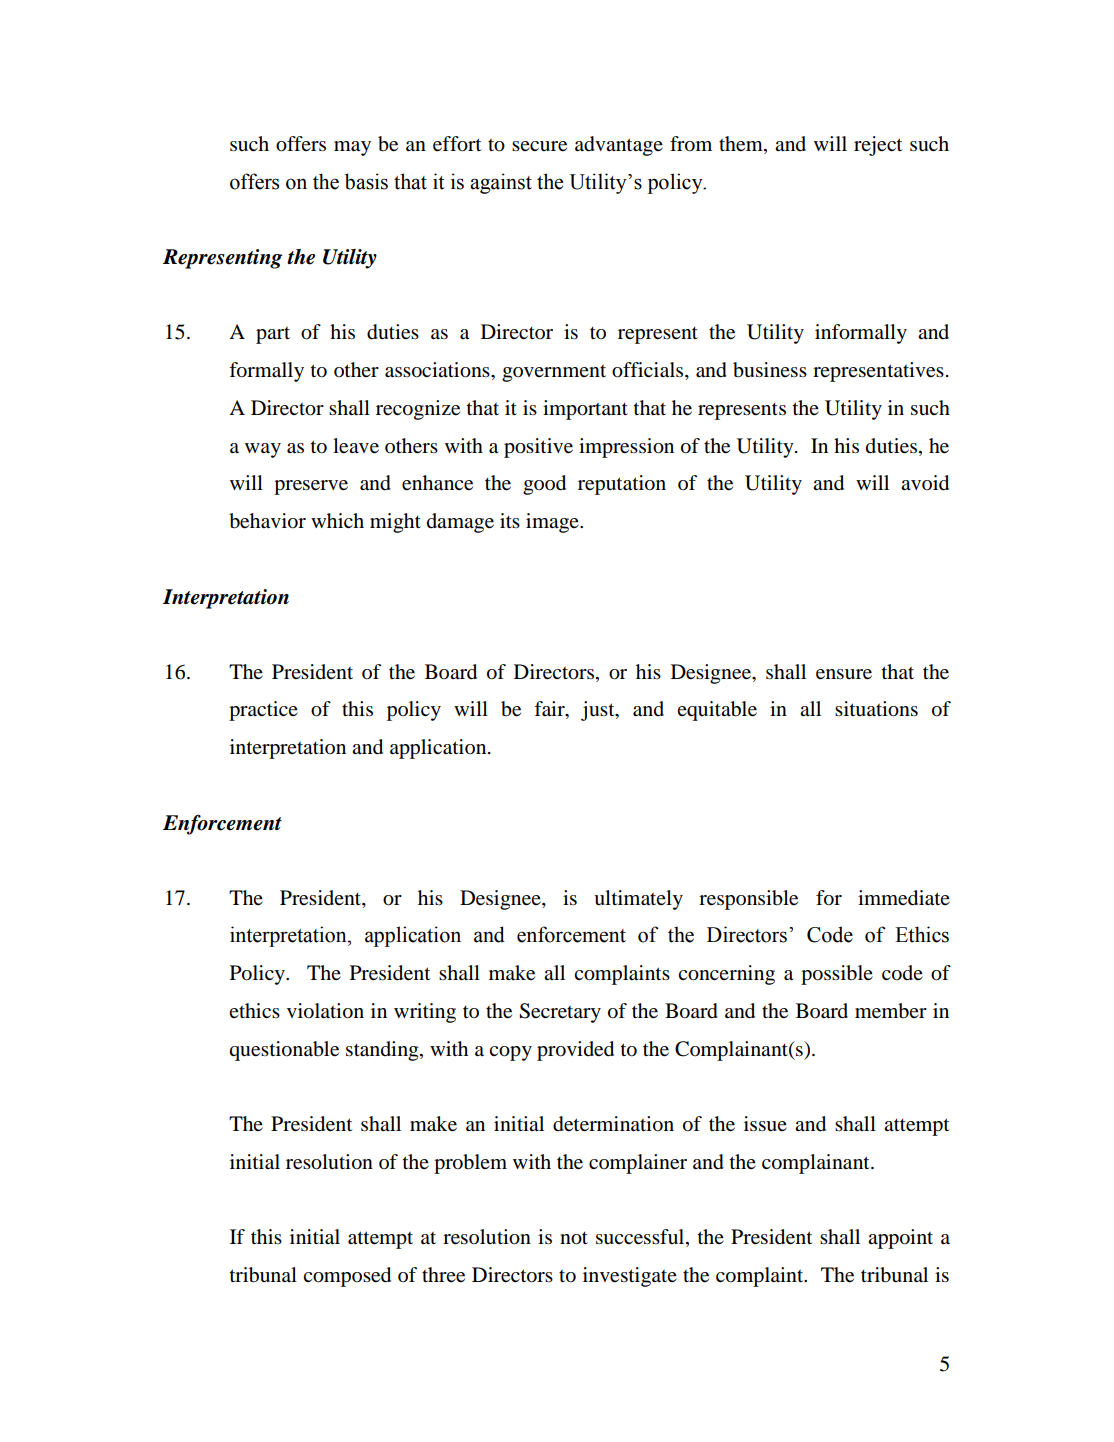 This page has width=1114, height=1442. I want to click on composed, so click(347, 1277).
